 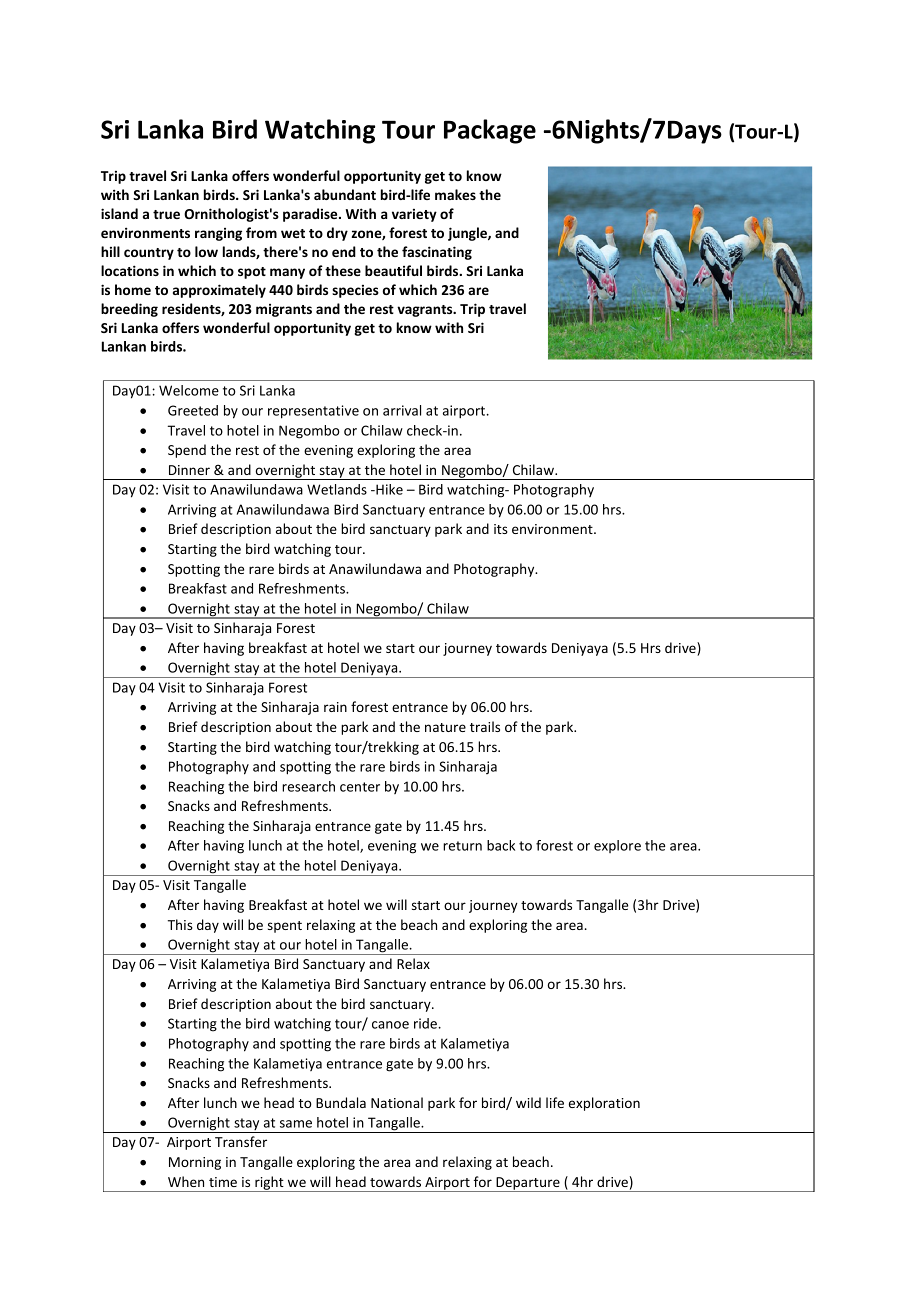 What do you see at coordinates (397, 1102) in the screenshot?
I see `National` at bounding box center [397, 1102].
